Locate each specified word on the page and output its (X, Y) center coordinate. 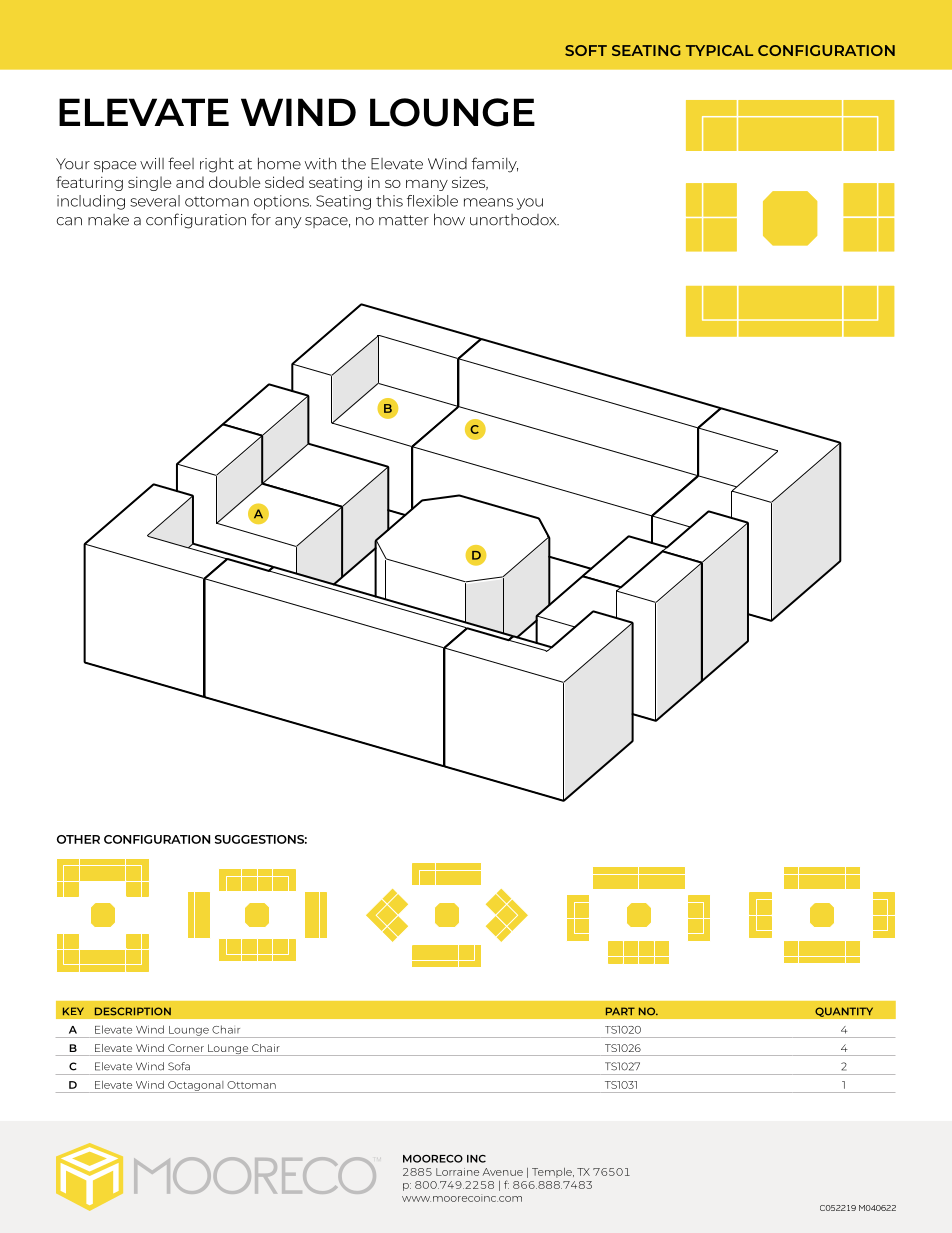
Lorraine (457, 1172)
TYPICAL (719, 50)
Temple (553, 1173)
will (152, 163)
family (495, 165)
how (449, 219)
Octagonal (196, 1087)
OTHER (78, 839)
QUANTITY (844, 1012)
